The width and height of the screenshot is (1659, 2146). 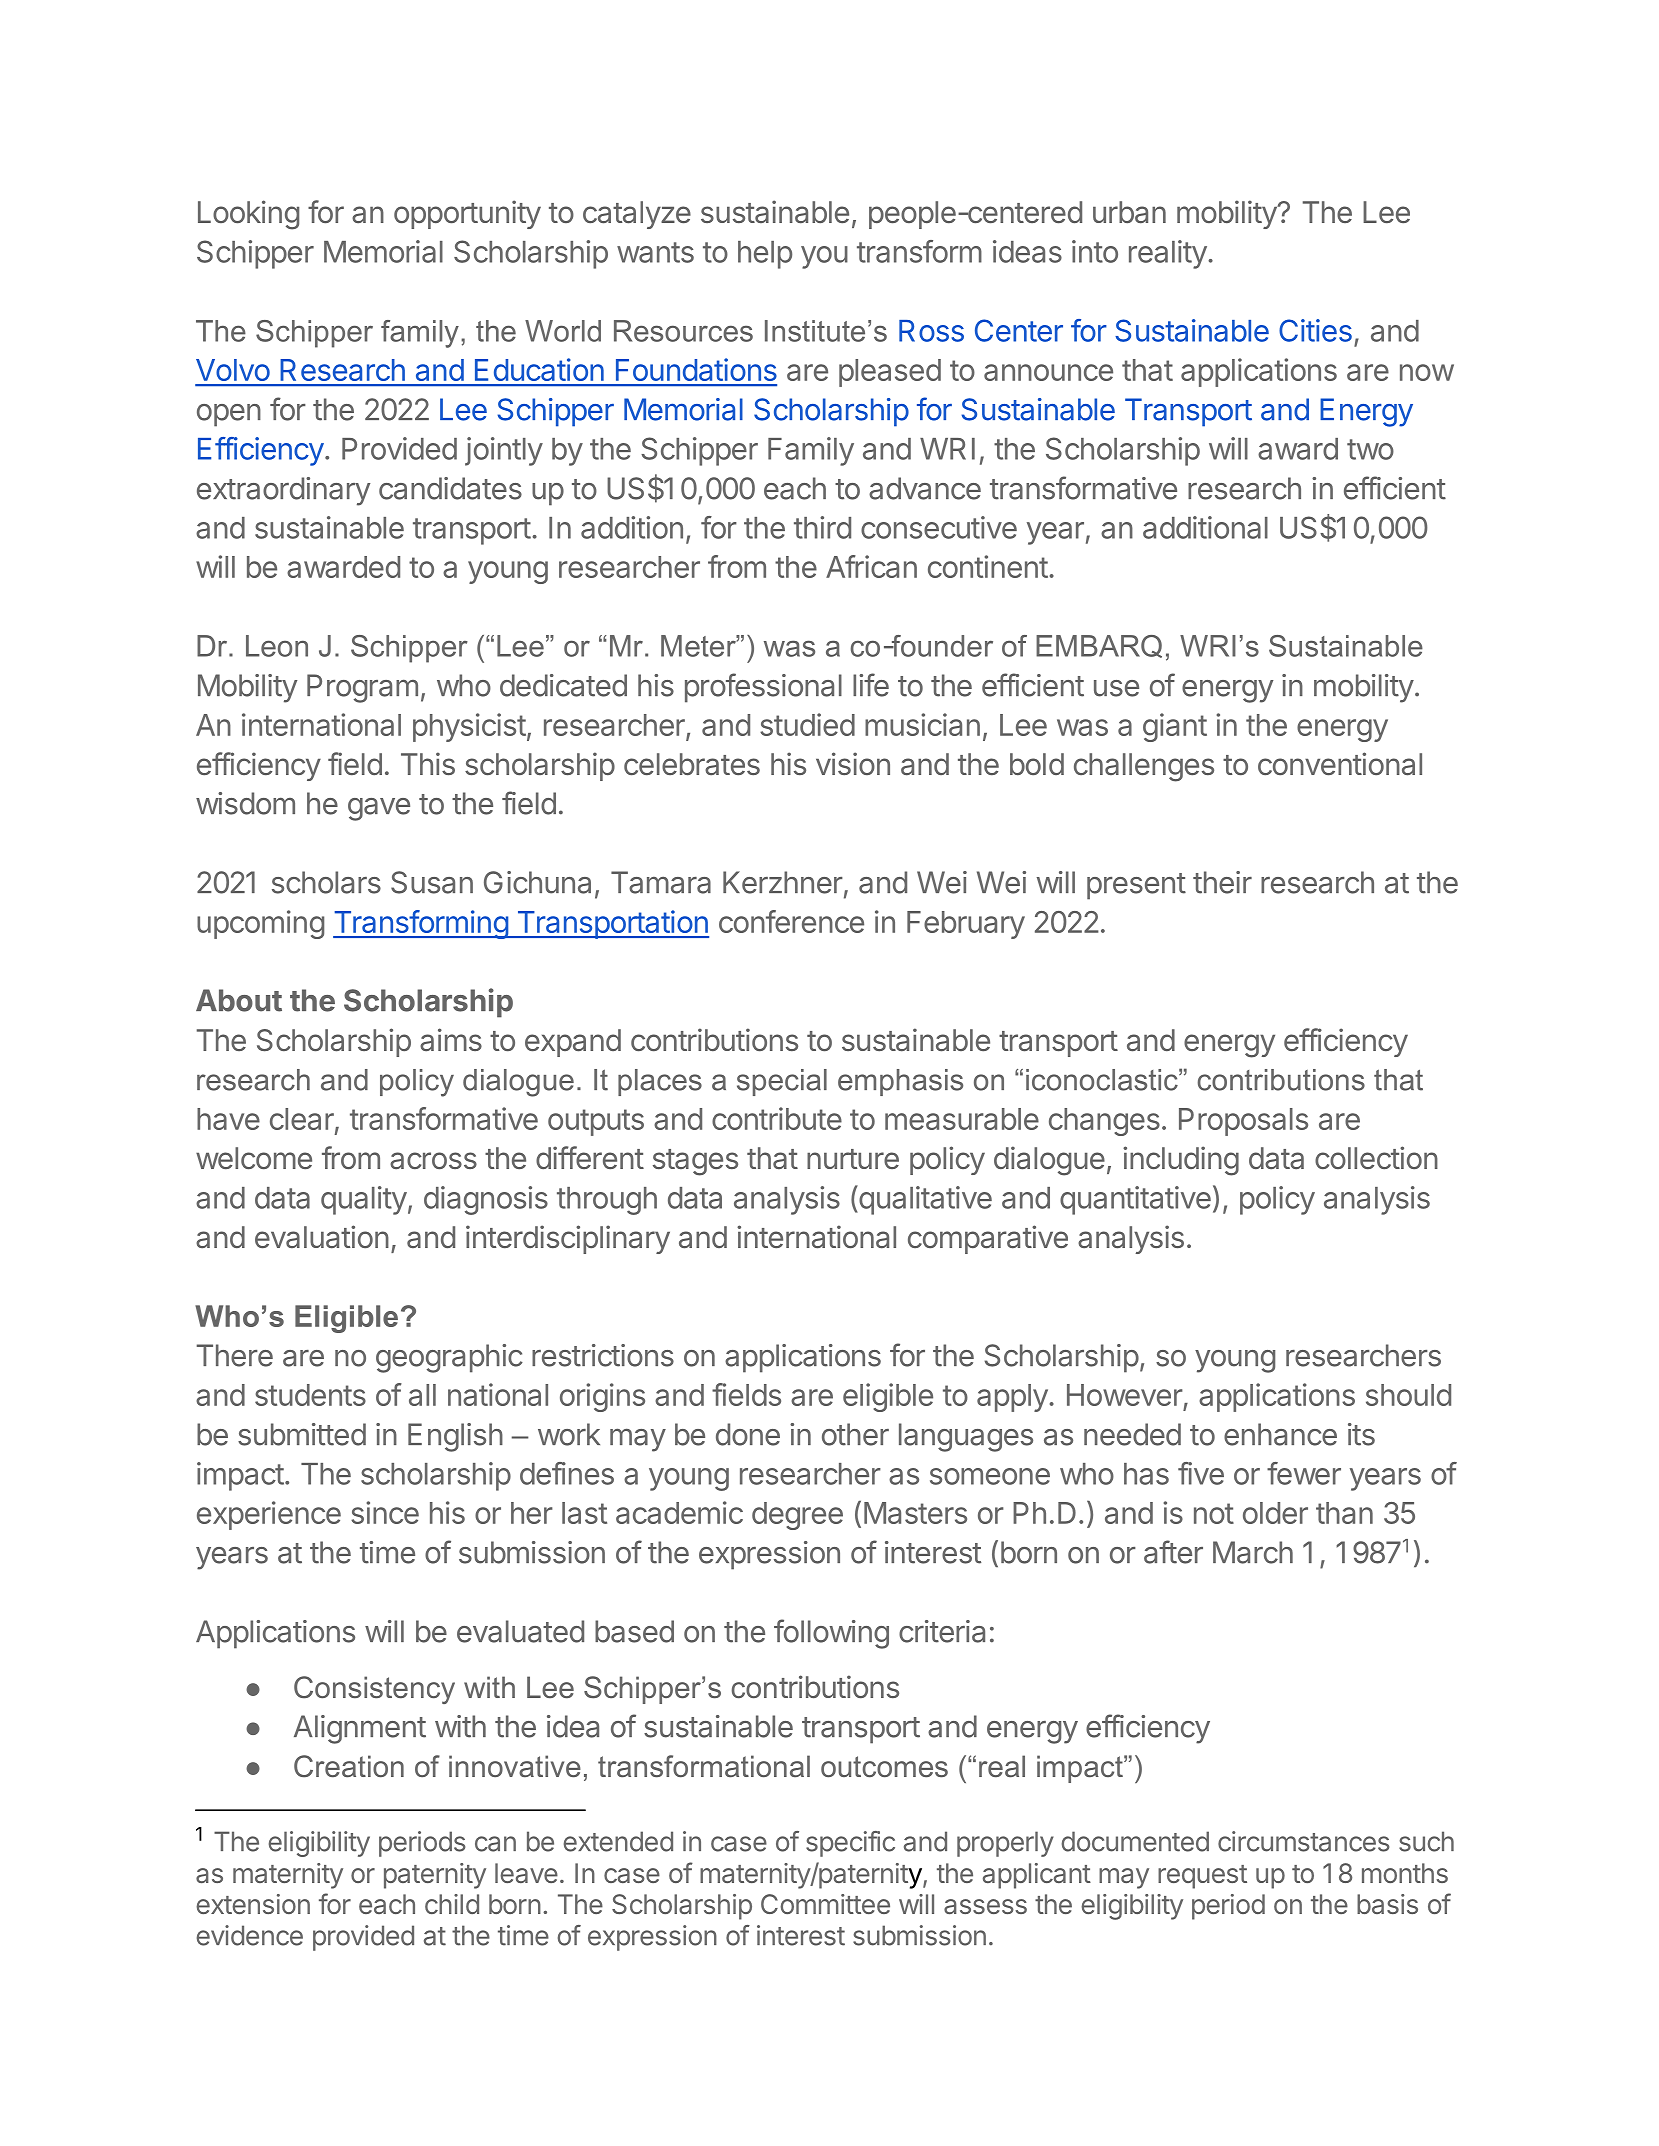 I want to click on other, so click(x=855, y=1434).
